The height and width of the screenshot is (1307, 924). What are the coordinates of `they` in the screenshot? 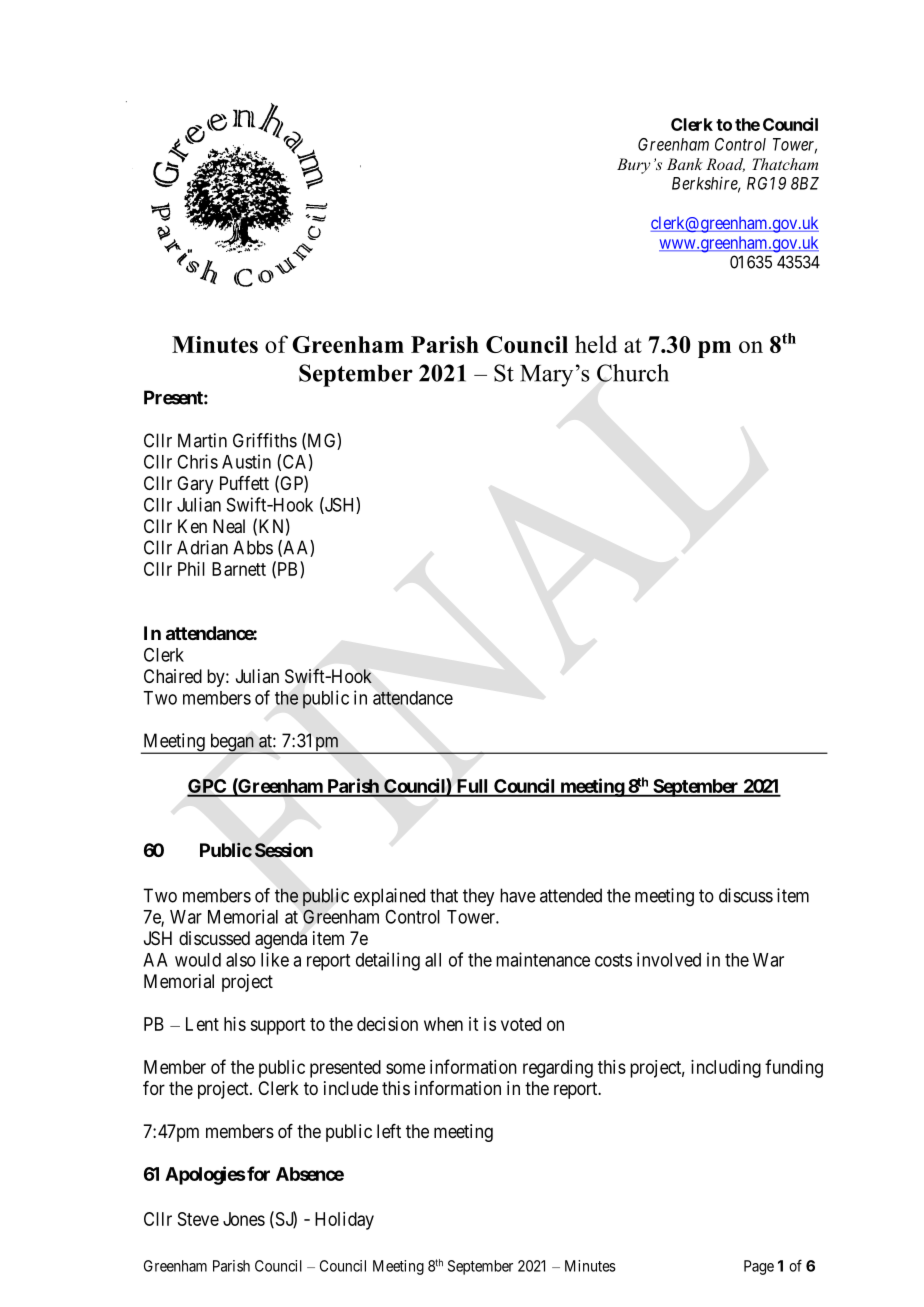 It's located at (478, 897).
